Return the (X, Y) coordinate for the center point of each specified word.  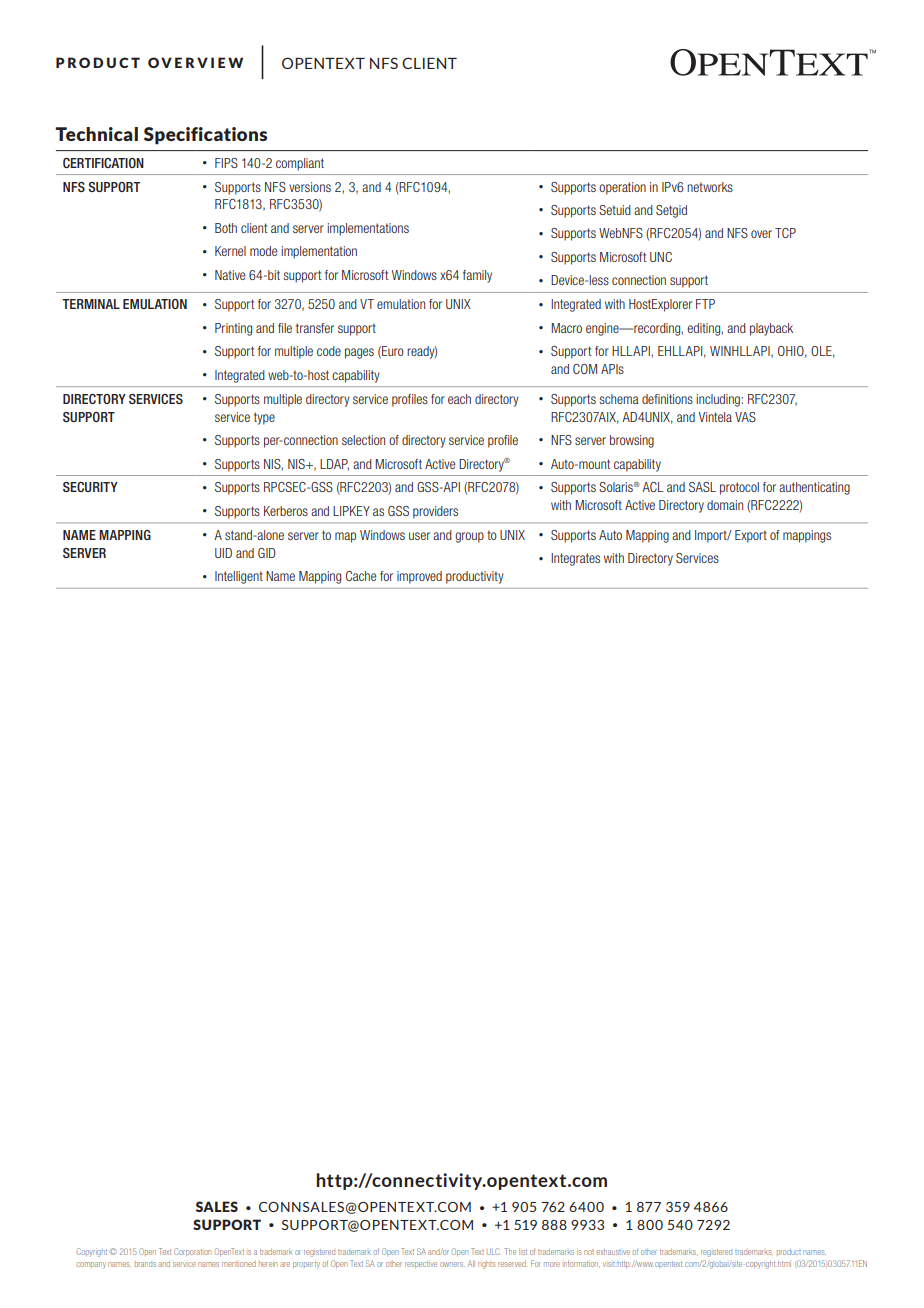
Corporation (192, 1252)
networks (710, 187)
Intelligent (239, 577)
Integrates (575, 559)
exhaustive (613, 1252)
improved (419, 577)
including (719, 400)
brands (145, 1264)
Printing (233, 329)
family (477, 276)
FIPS (226, 163)
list (523, 1252)
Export (751, 536)
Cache (361, 576)
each (459, 399)
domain (725, 505)
